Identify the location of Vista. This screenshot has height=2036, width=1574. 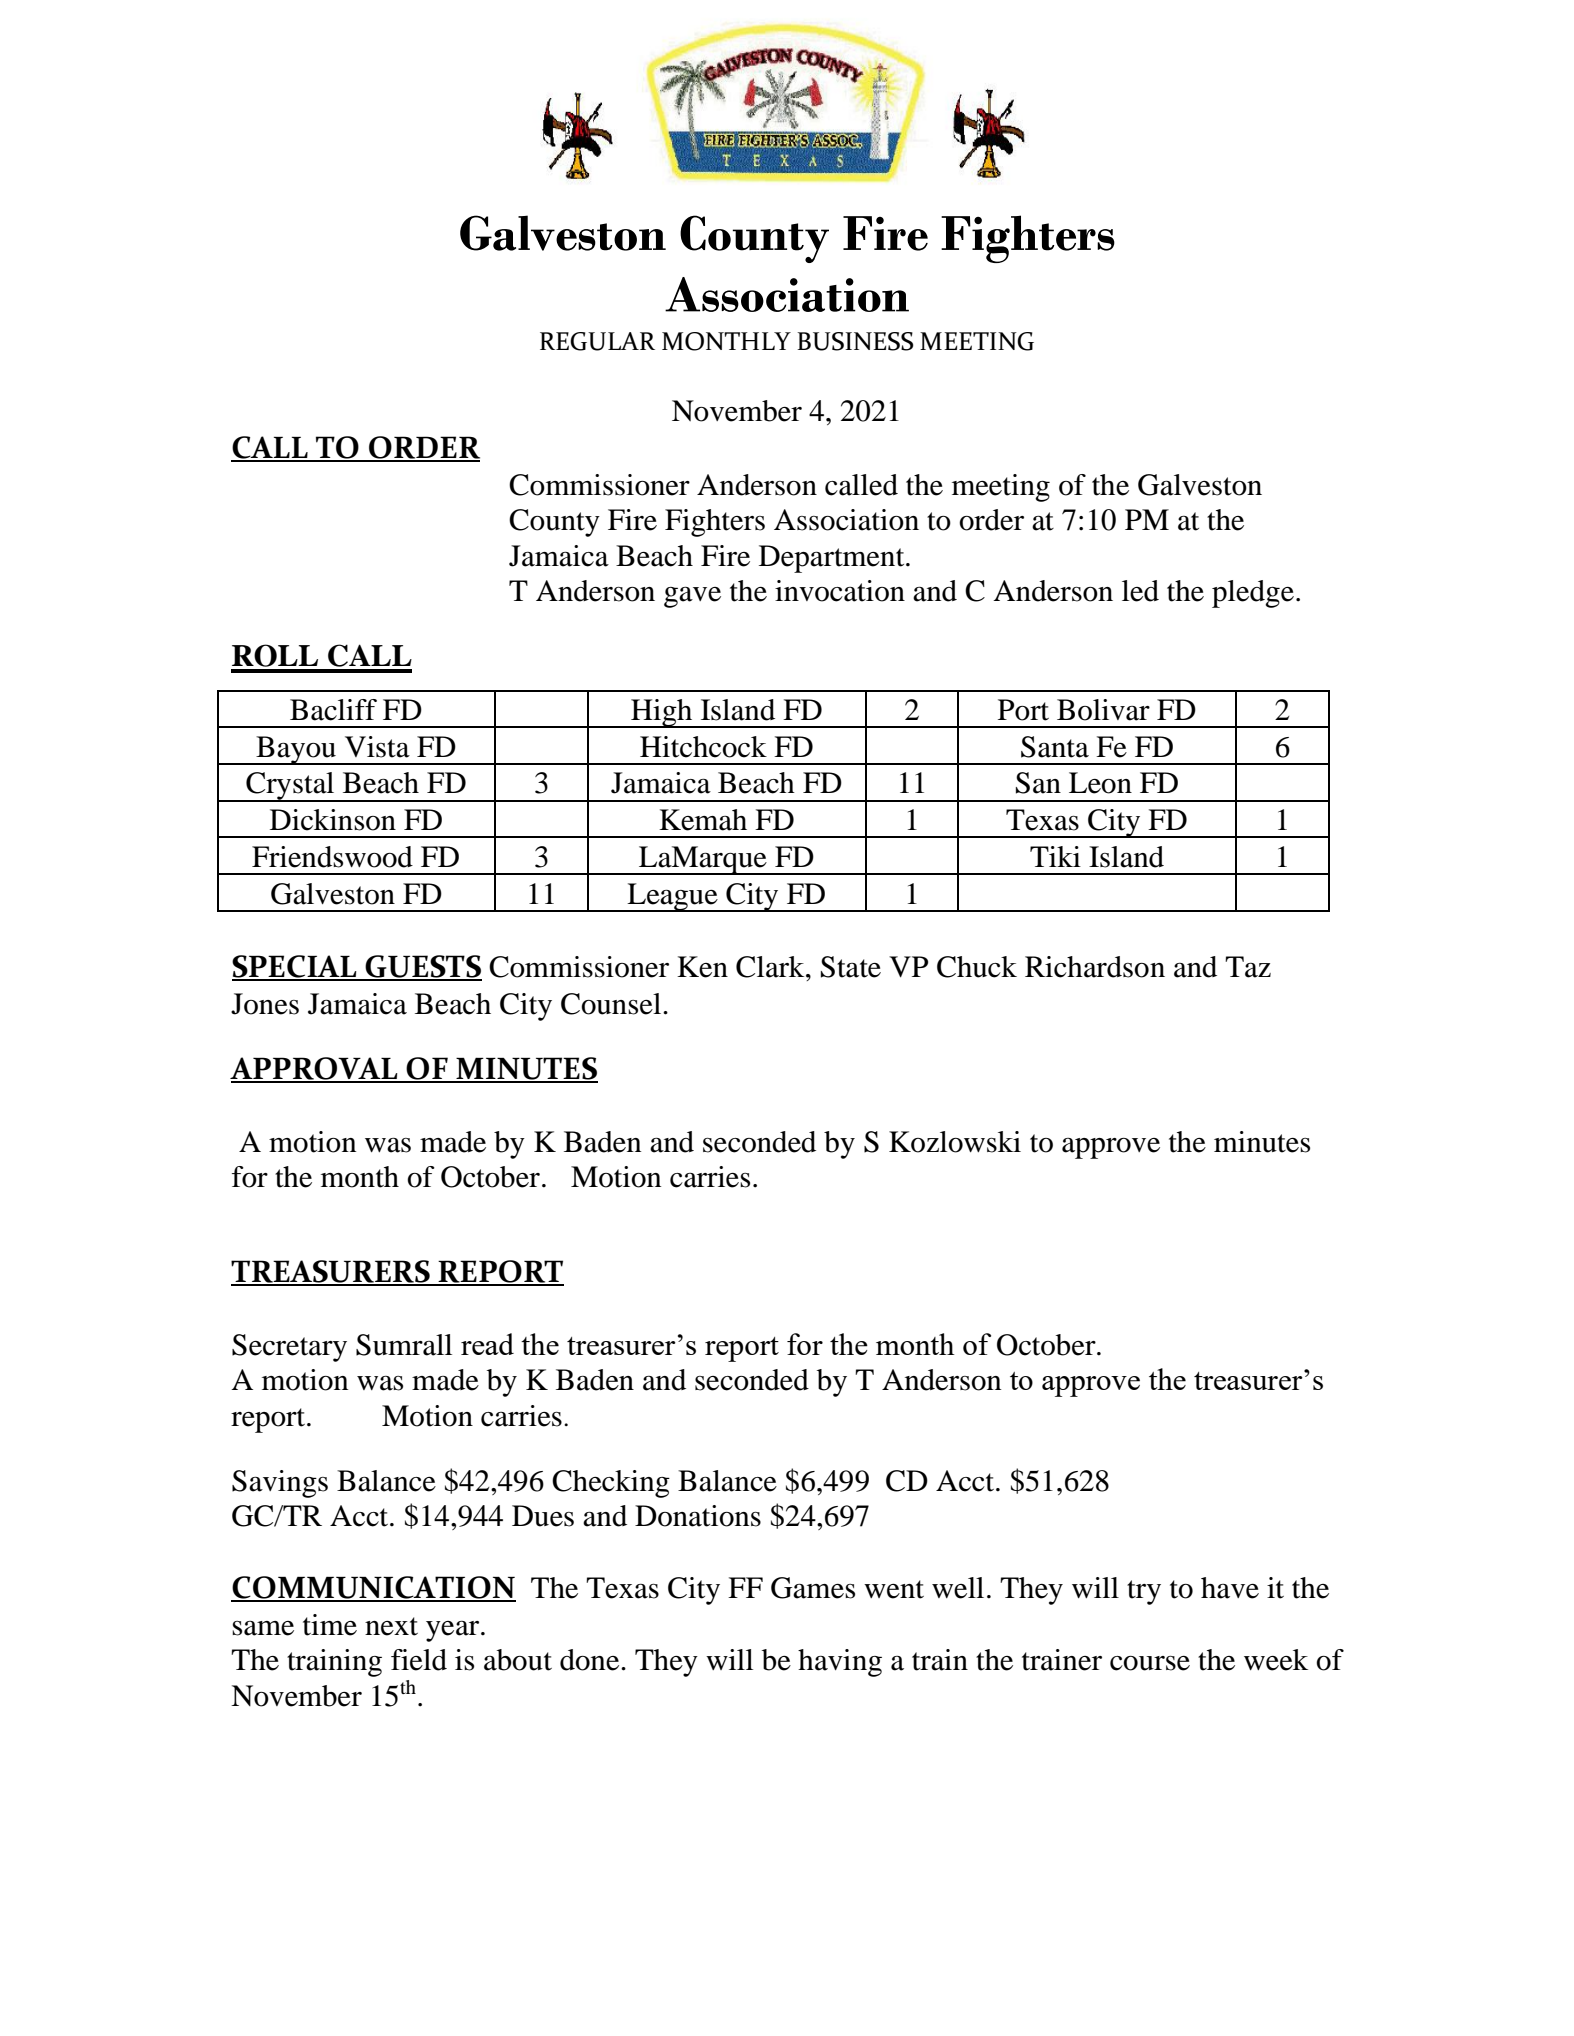
(377, 747).
